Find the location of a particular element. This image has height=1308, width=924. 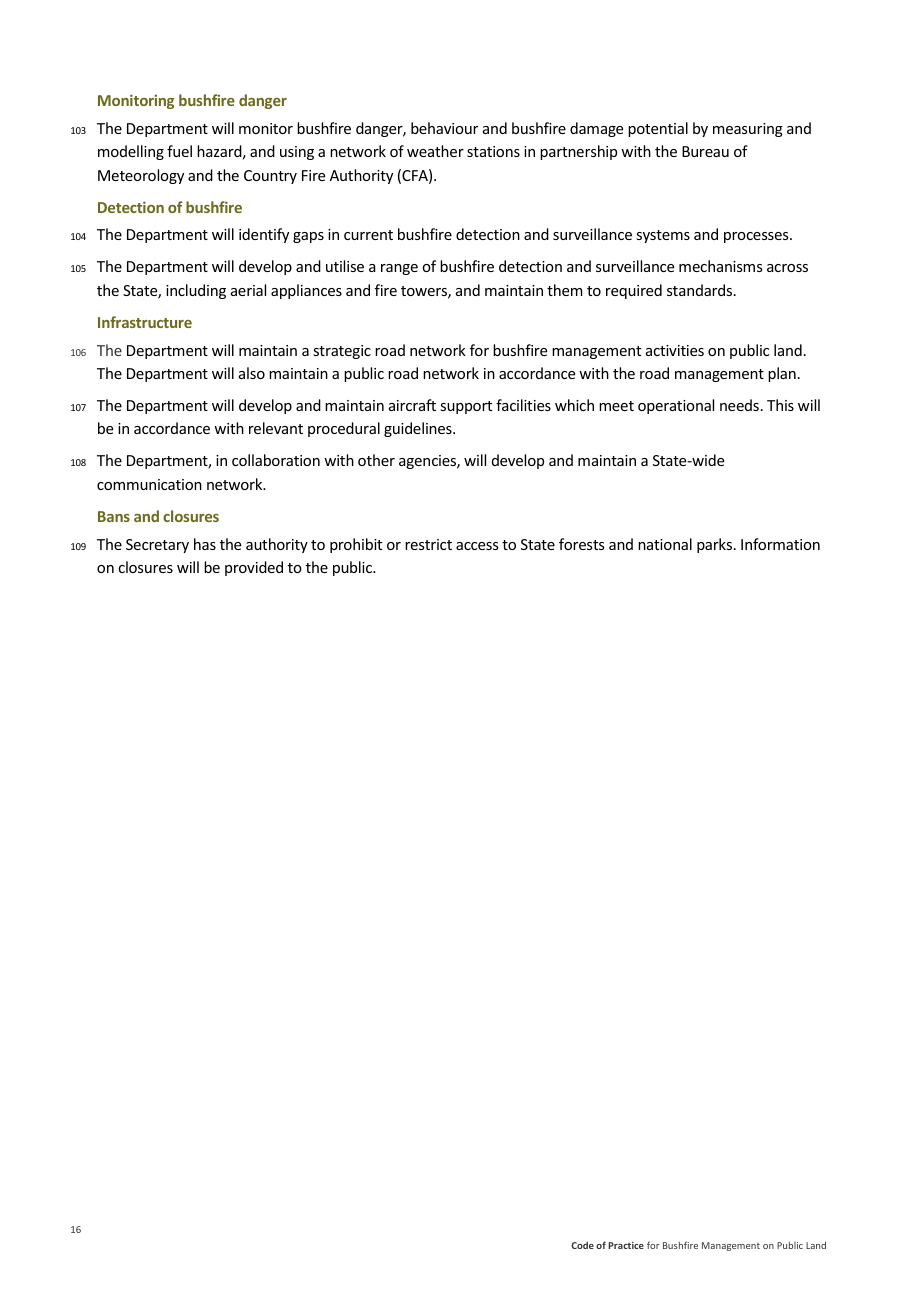

Bureau is located at coordinates (705, 151).
